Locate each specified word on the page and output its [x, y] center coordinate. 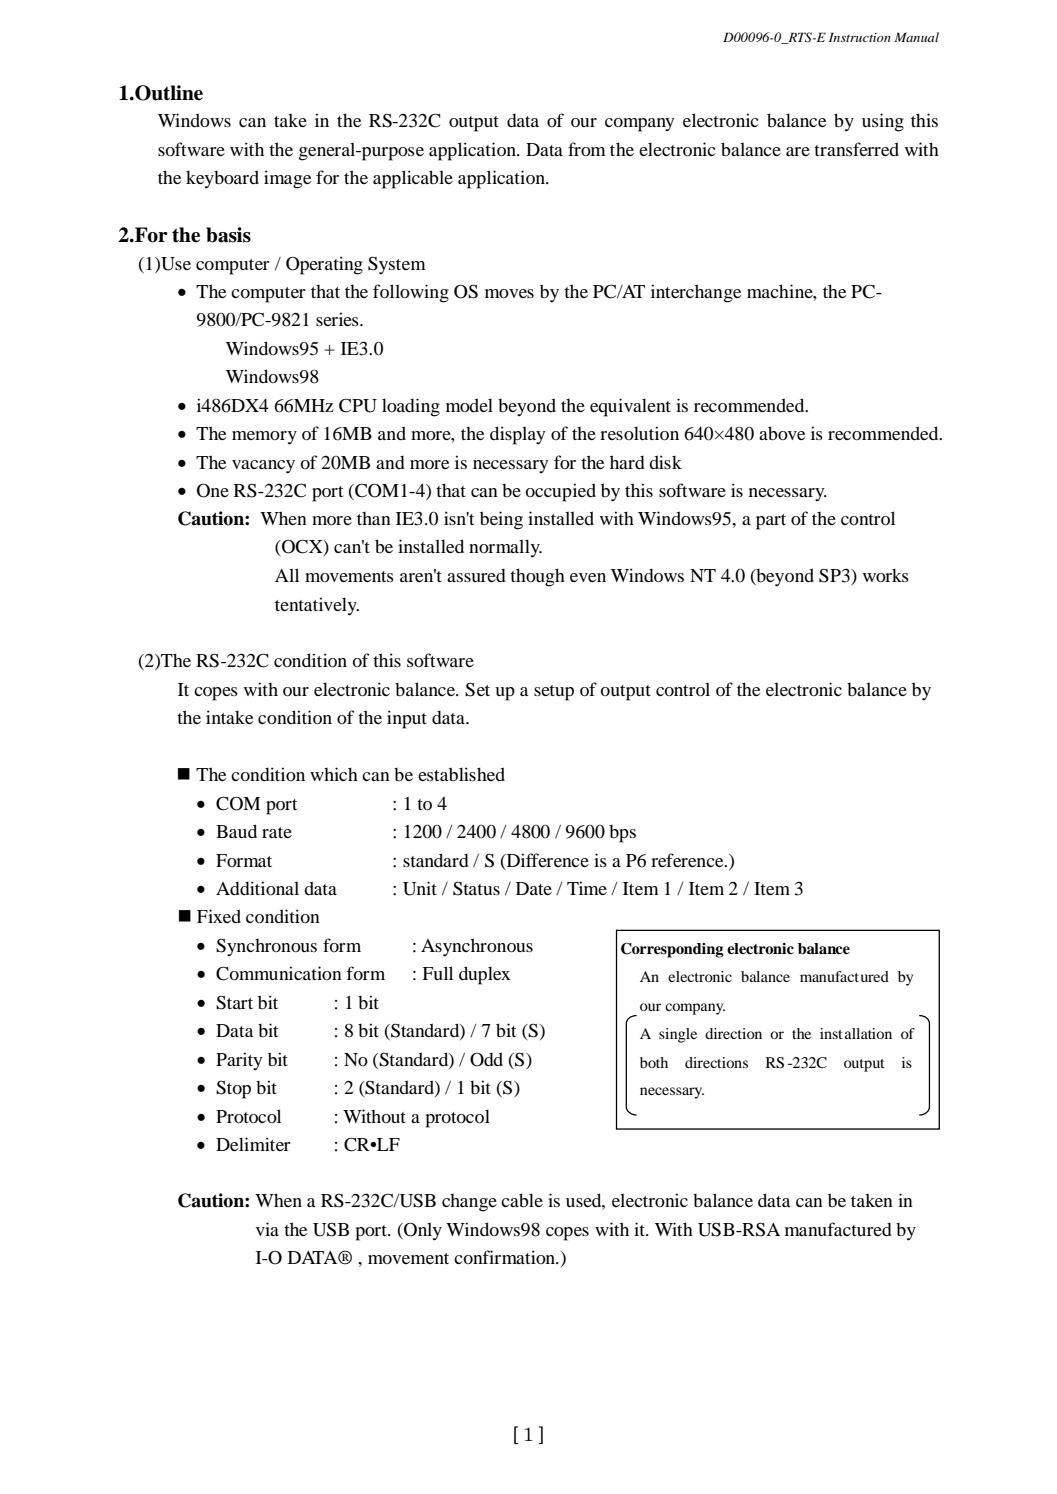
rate [277, 832]
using [883, 122]
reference [688, 860]
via [267, 1229]
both [654, 1062]
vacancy [263, 467]
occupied [560, 492]
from [587, 149]
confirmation [506, 1257]
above [782, 433]
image [287, 179]
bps [622, 834]
